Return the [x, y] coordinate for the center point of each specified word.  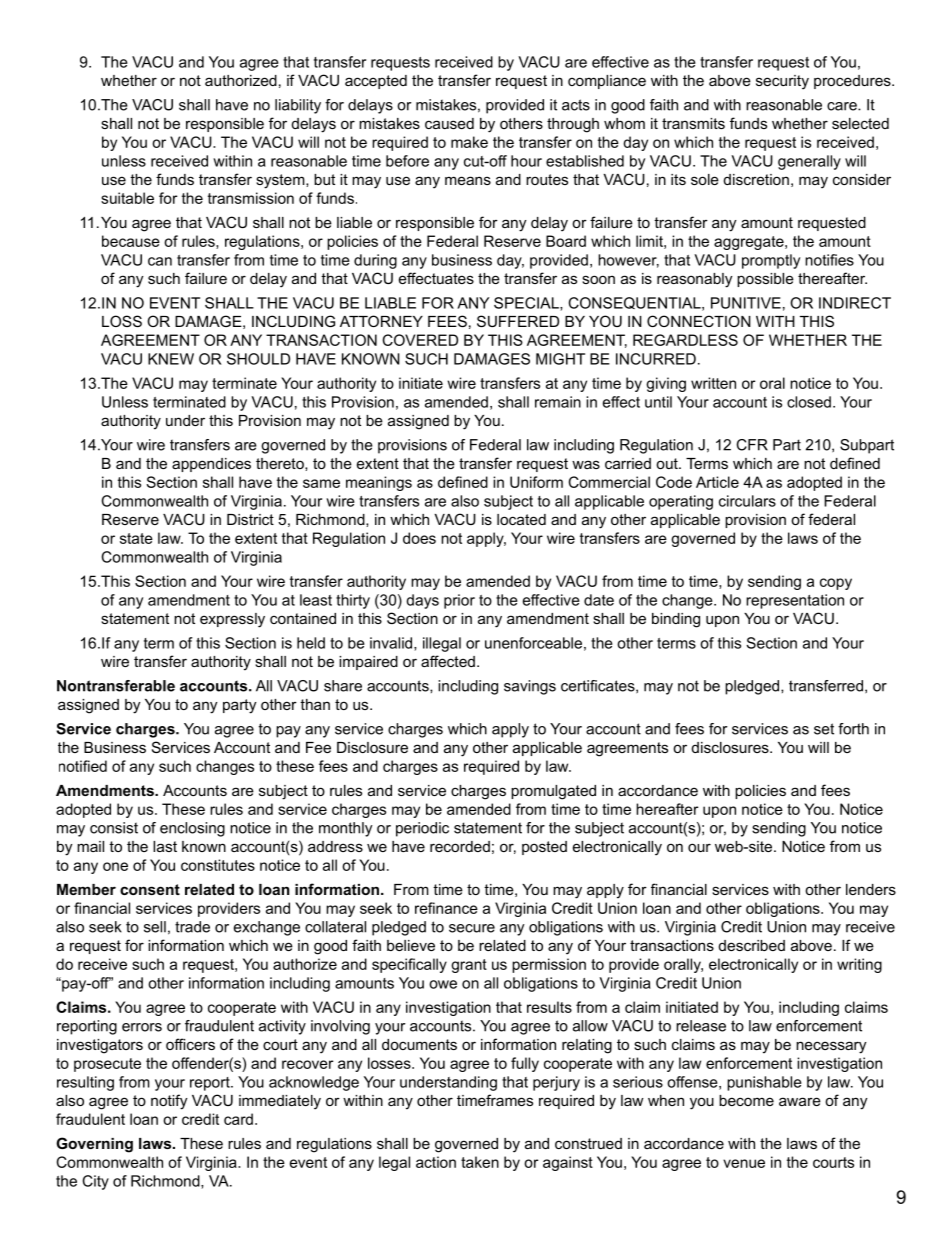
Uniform [536, 482]
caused [449, 123]
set [824, 729]
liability [298, 106]
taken [480, 1162]
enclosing [192, 829]
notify [169, 1102]
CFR [752, 445]
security [782, 82]
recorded [460, 846]
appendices [211, 465]
